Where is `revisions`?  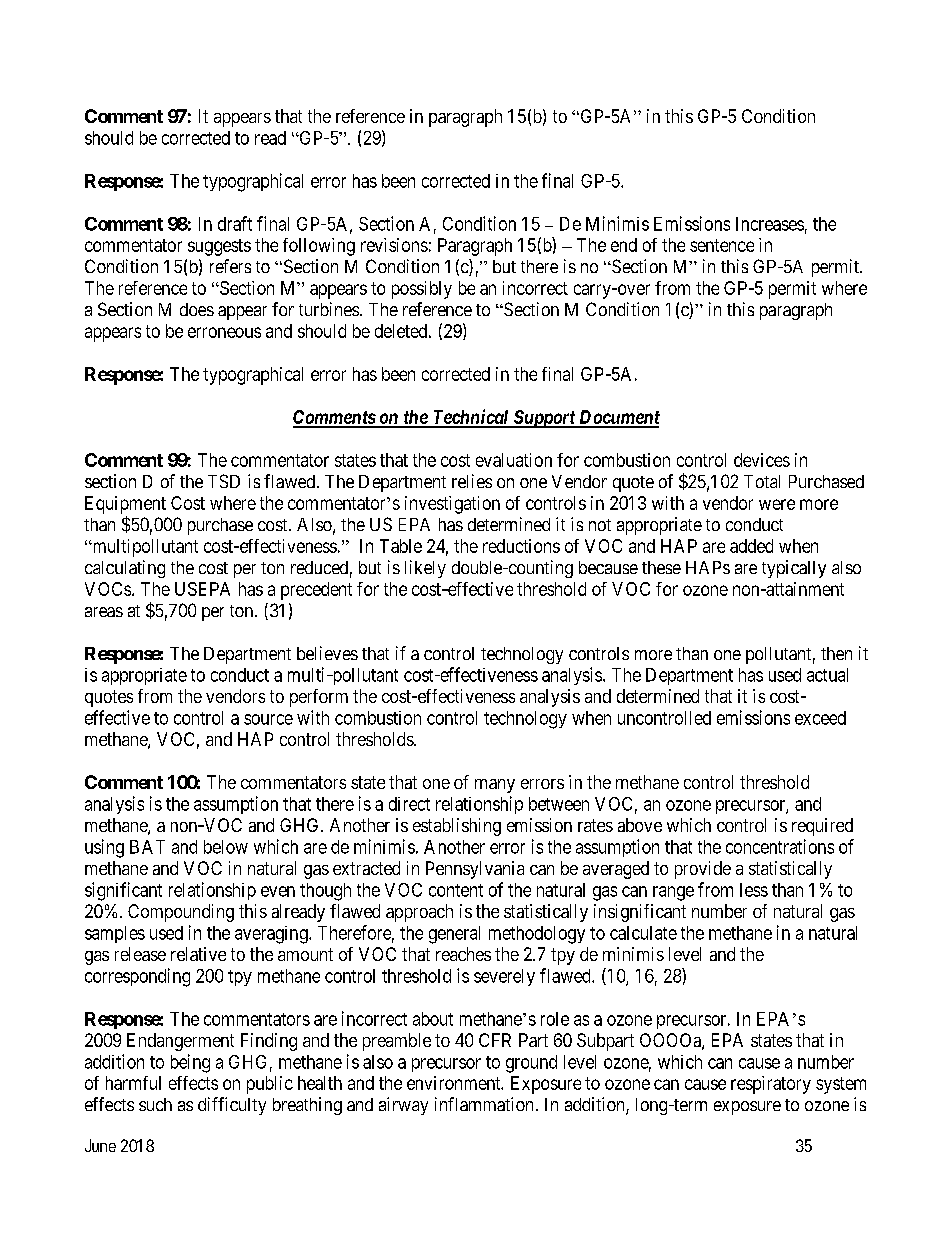 revisions is located at coordinates (394, 245).
